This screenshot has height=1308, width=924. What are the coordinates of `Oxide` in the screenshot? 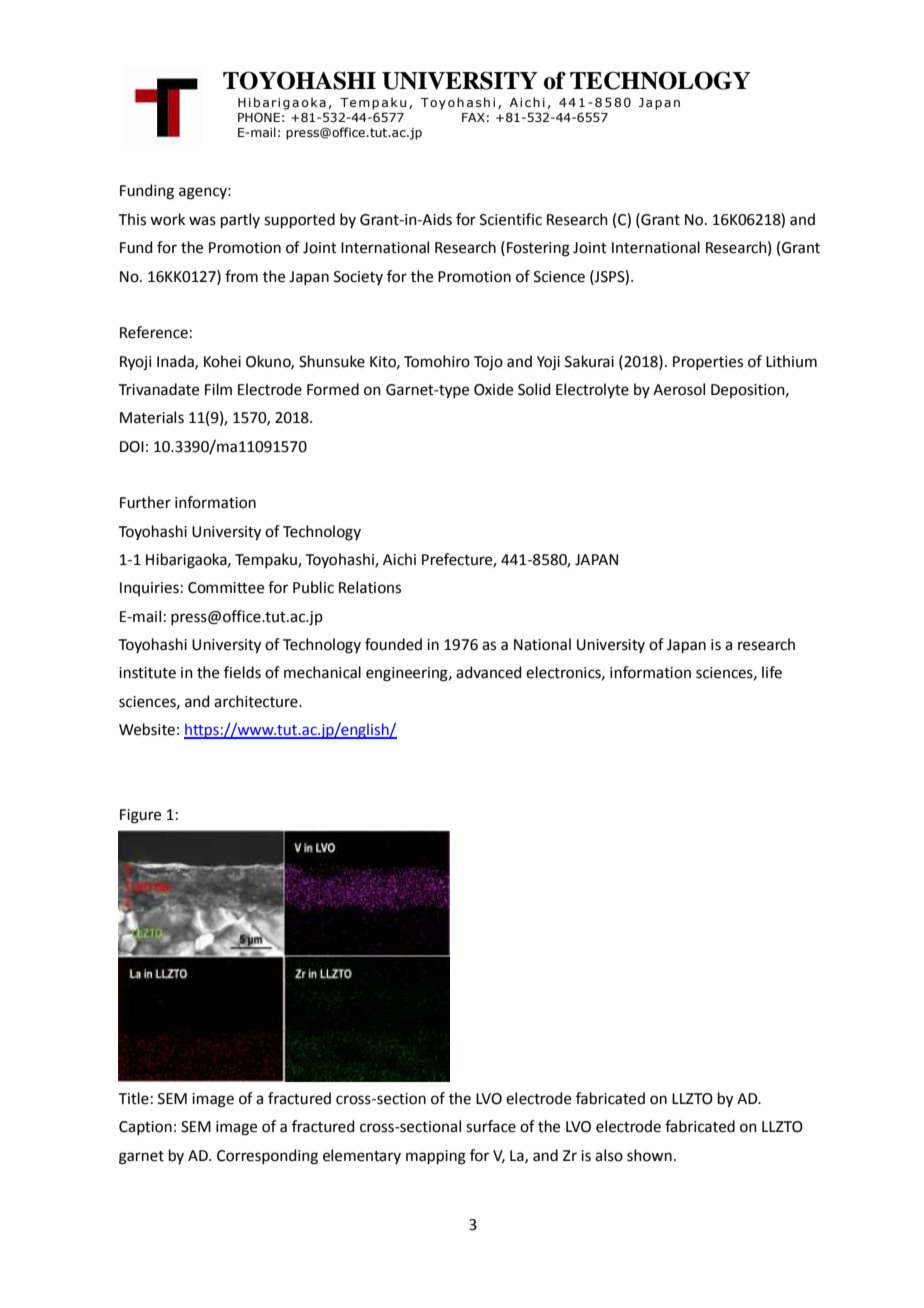 It's located at (493, 389).
